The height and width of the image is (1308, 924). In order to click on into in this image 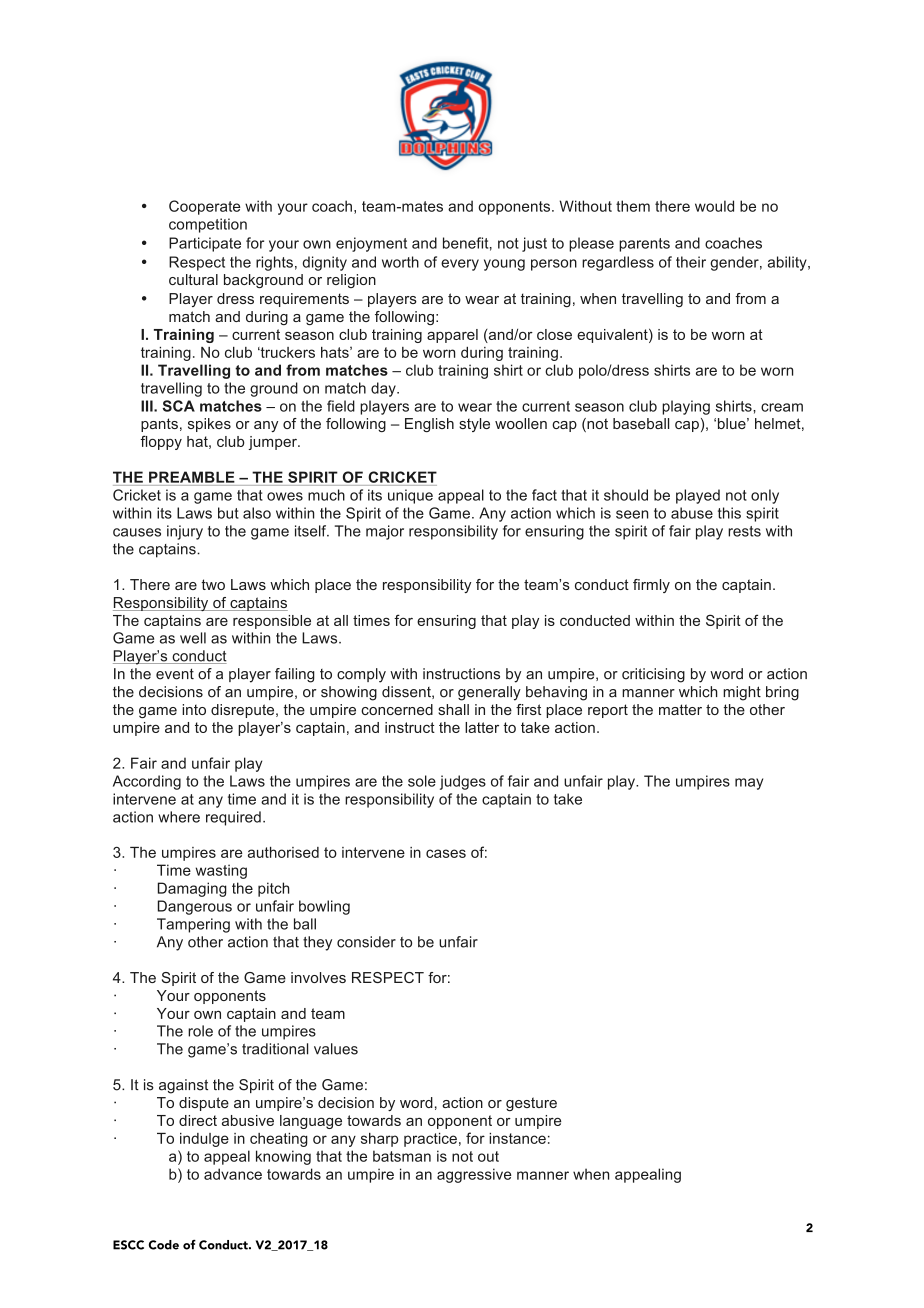, I will do `click(194, 709)`.
